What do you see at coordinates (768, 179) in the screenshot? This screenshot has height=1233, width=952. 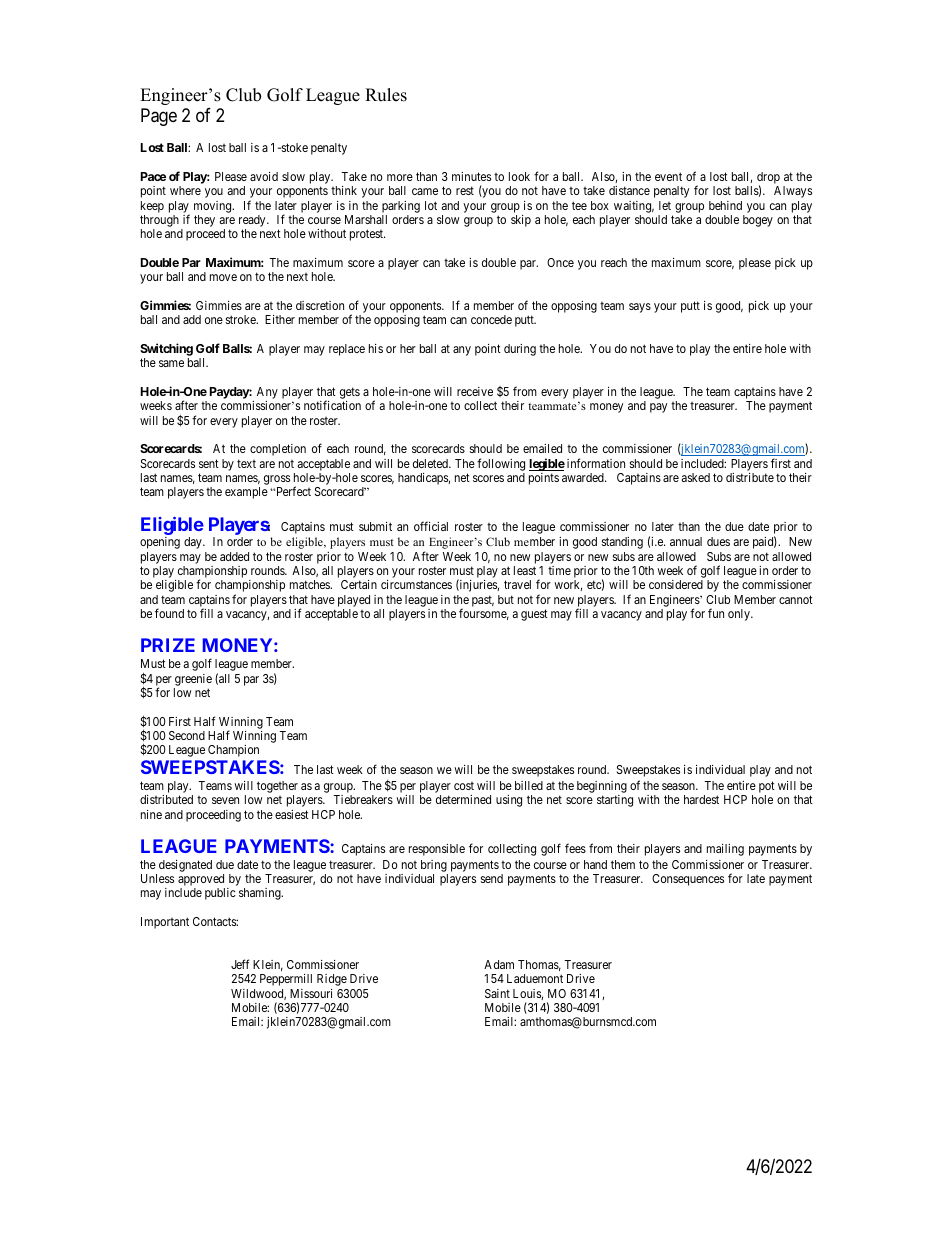 I see `drop` at bounding box center [768, 179].
